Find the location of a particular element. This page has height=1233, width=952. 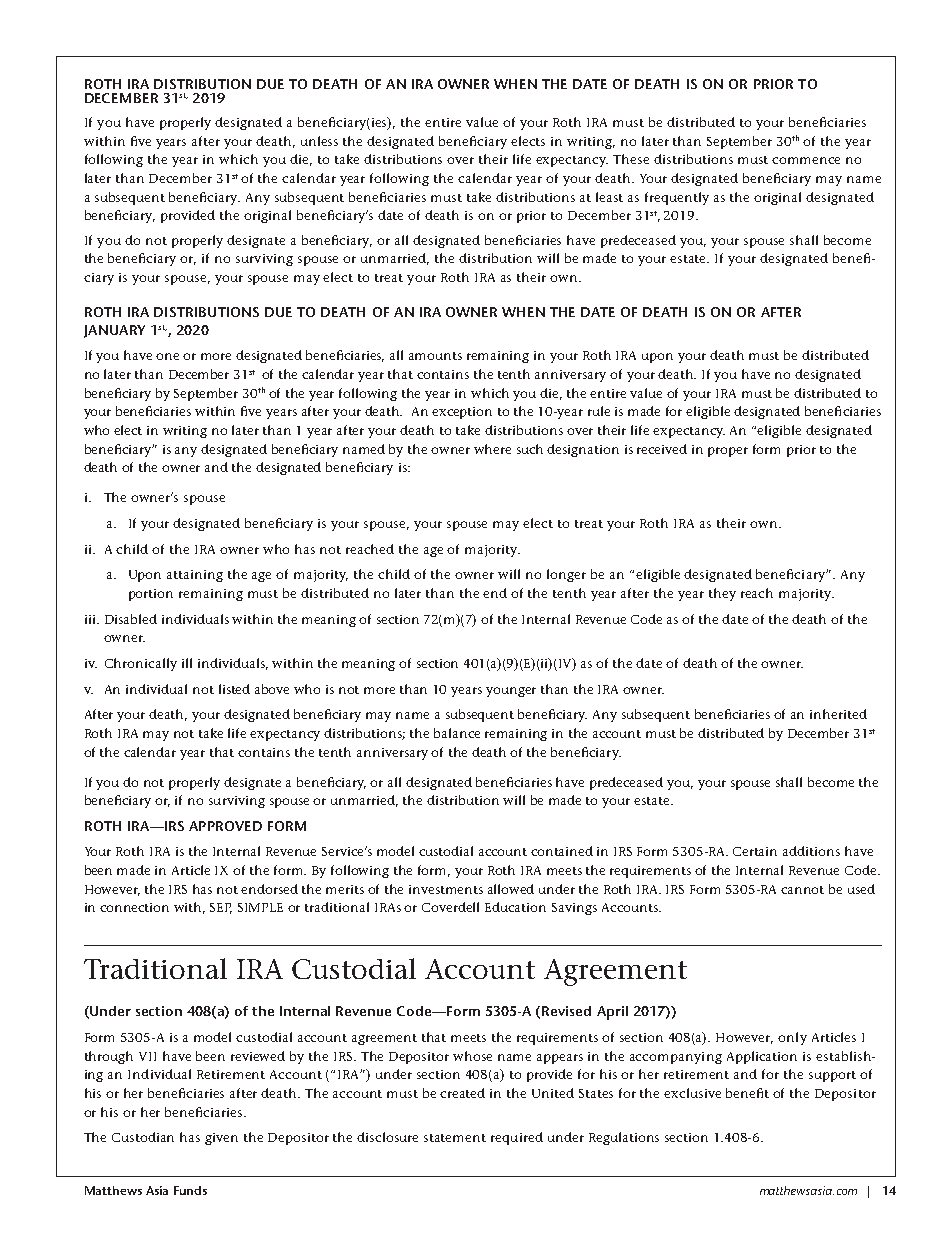

exclusive is located at coordinates (692, 1093).
